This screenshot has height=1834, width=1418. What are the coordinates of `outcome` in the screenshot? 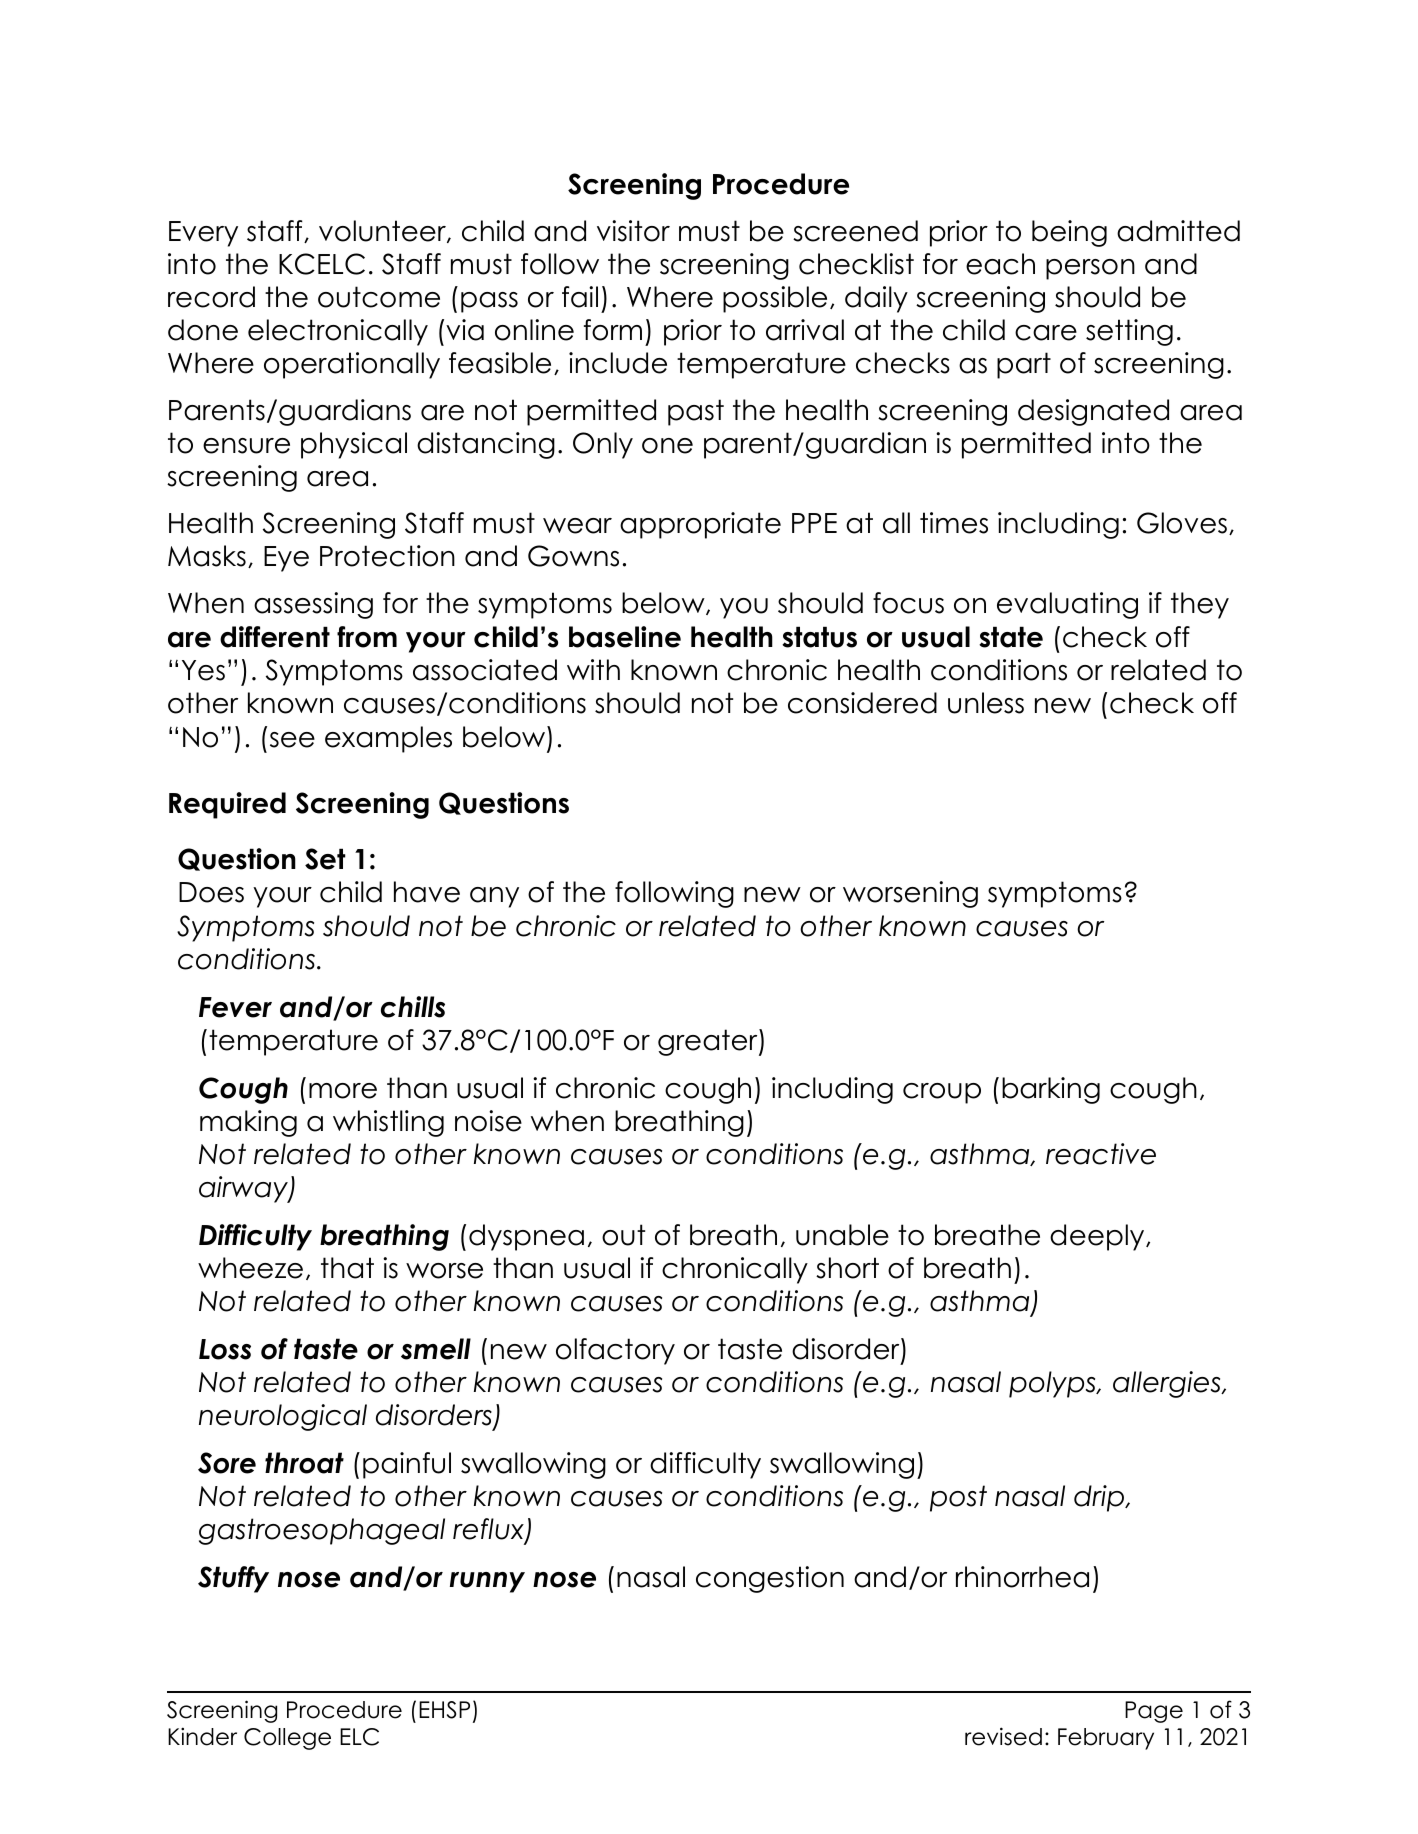 It's located at (379, 297).
